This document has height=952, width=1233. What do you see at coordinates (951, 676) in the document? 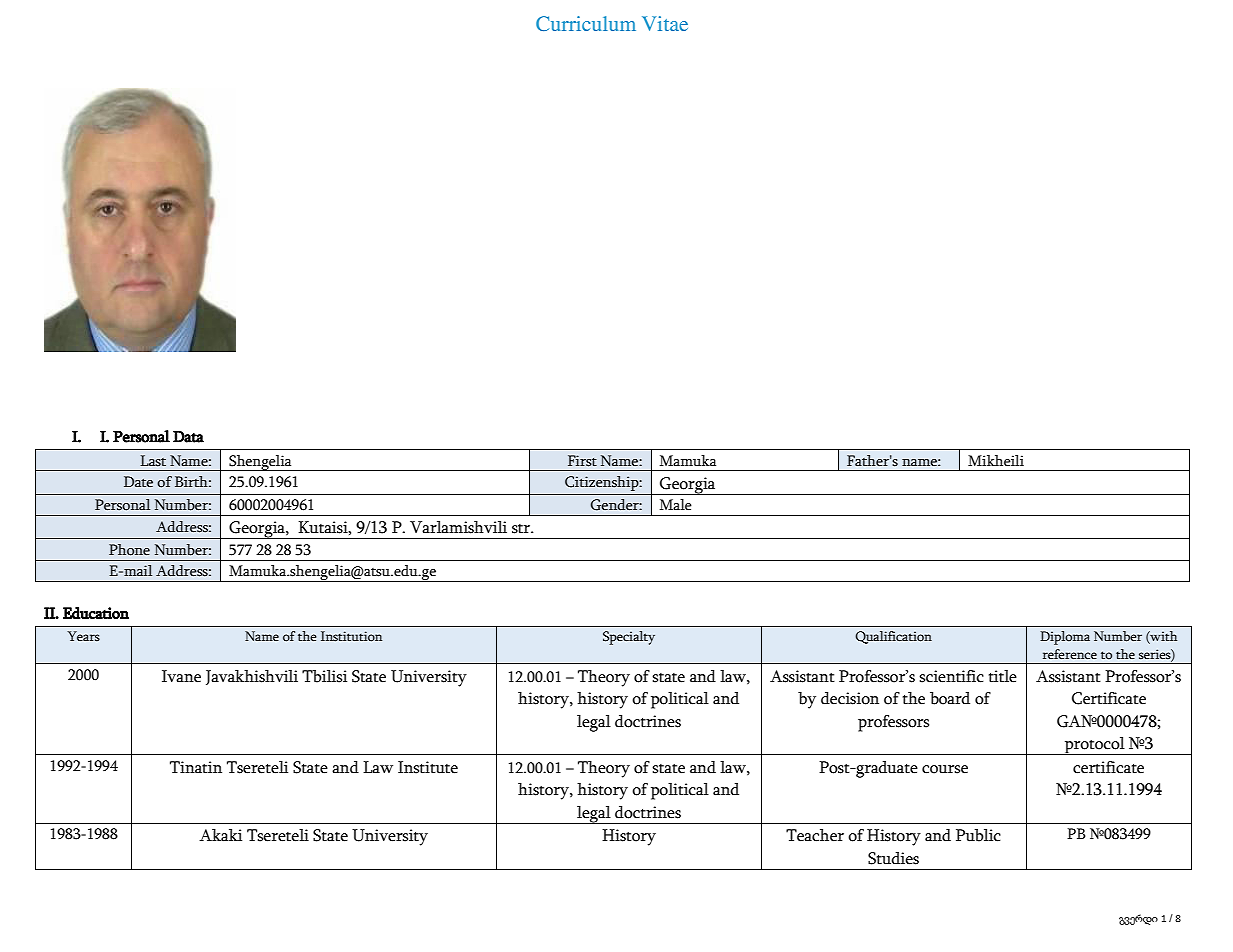
I see `scientific` at bounding box center [951, 676].
